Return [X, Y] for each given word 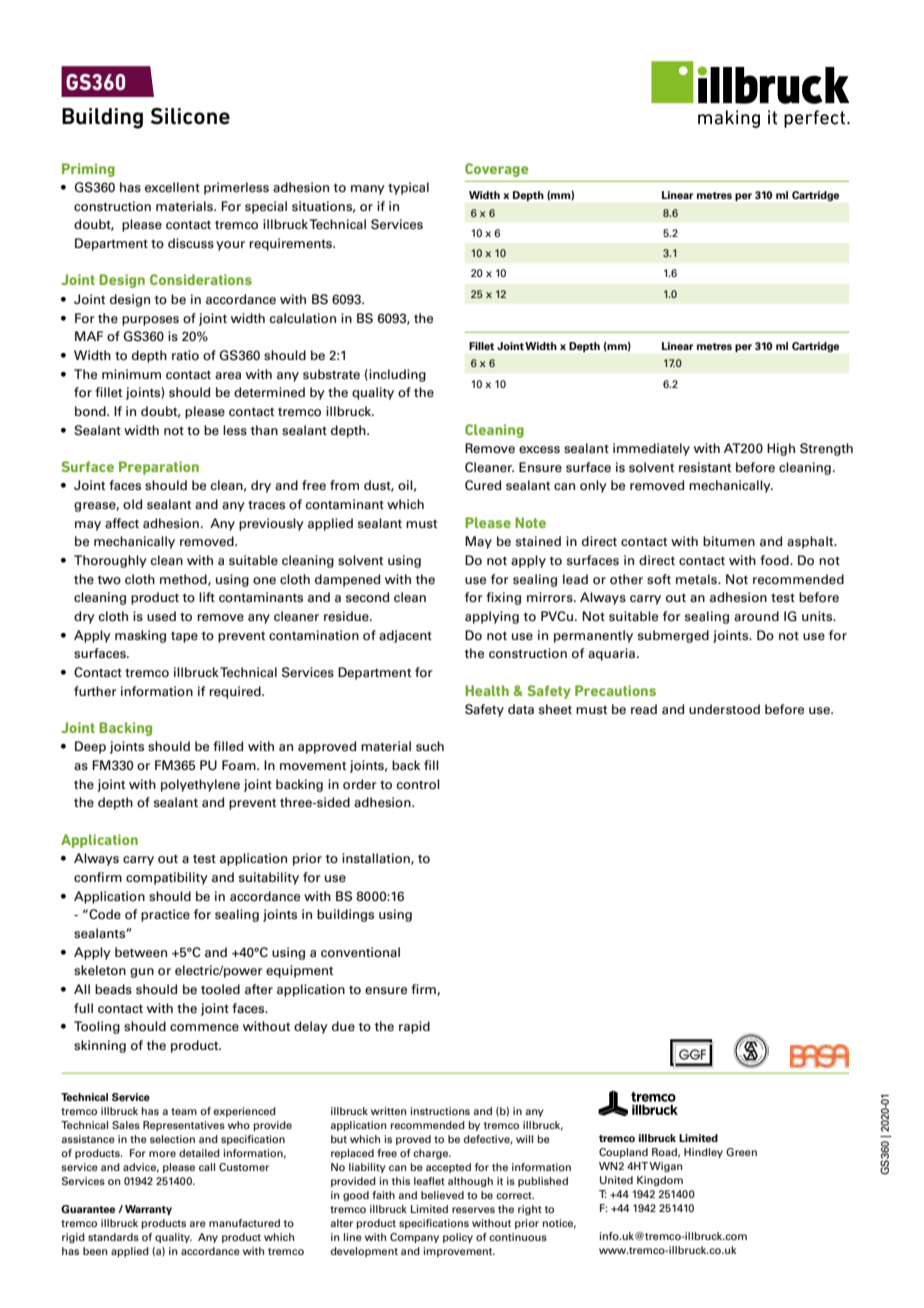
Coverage [496, 170]
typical [408, 188]
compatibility [167, 878]
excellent [172, 187]
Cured [483, 485]
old [132, 504]
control [418, 784]
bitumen [729, 541]
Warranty [148, 1210]
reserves [473, 1210]
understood [724, 709]
